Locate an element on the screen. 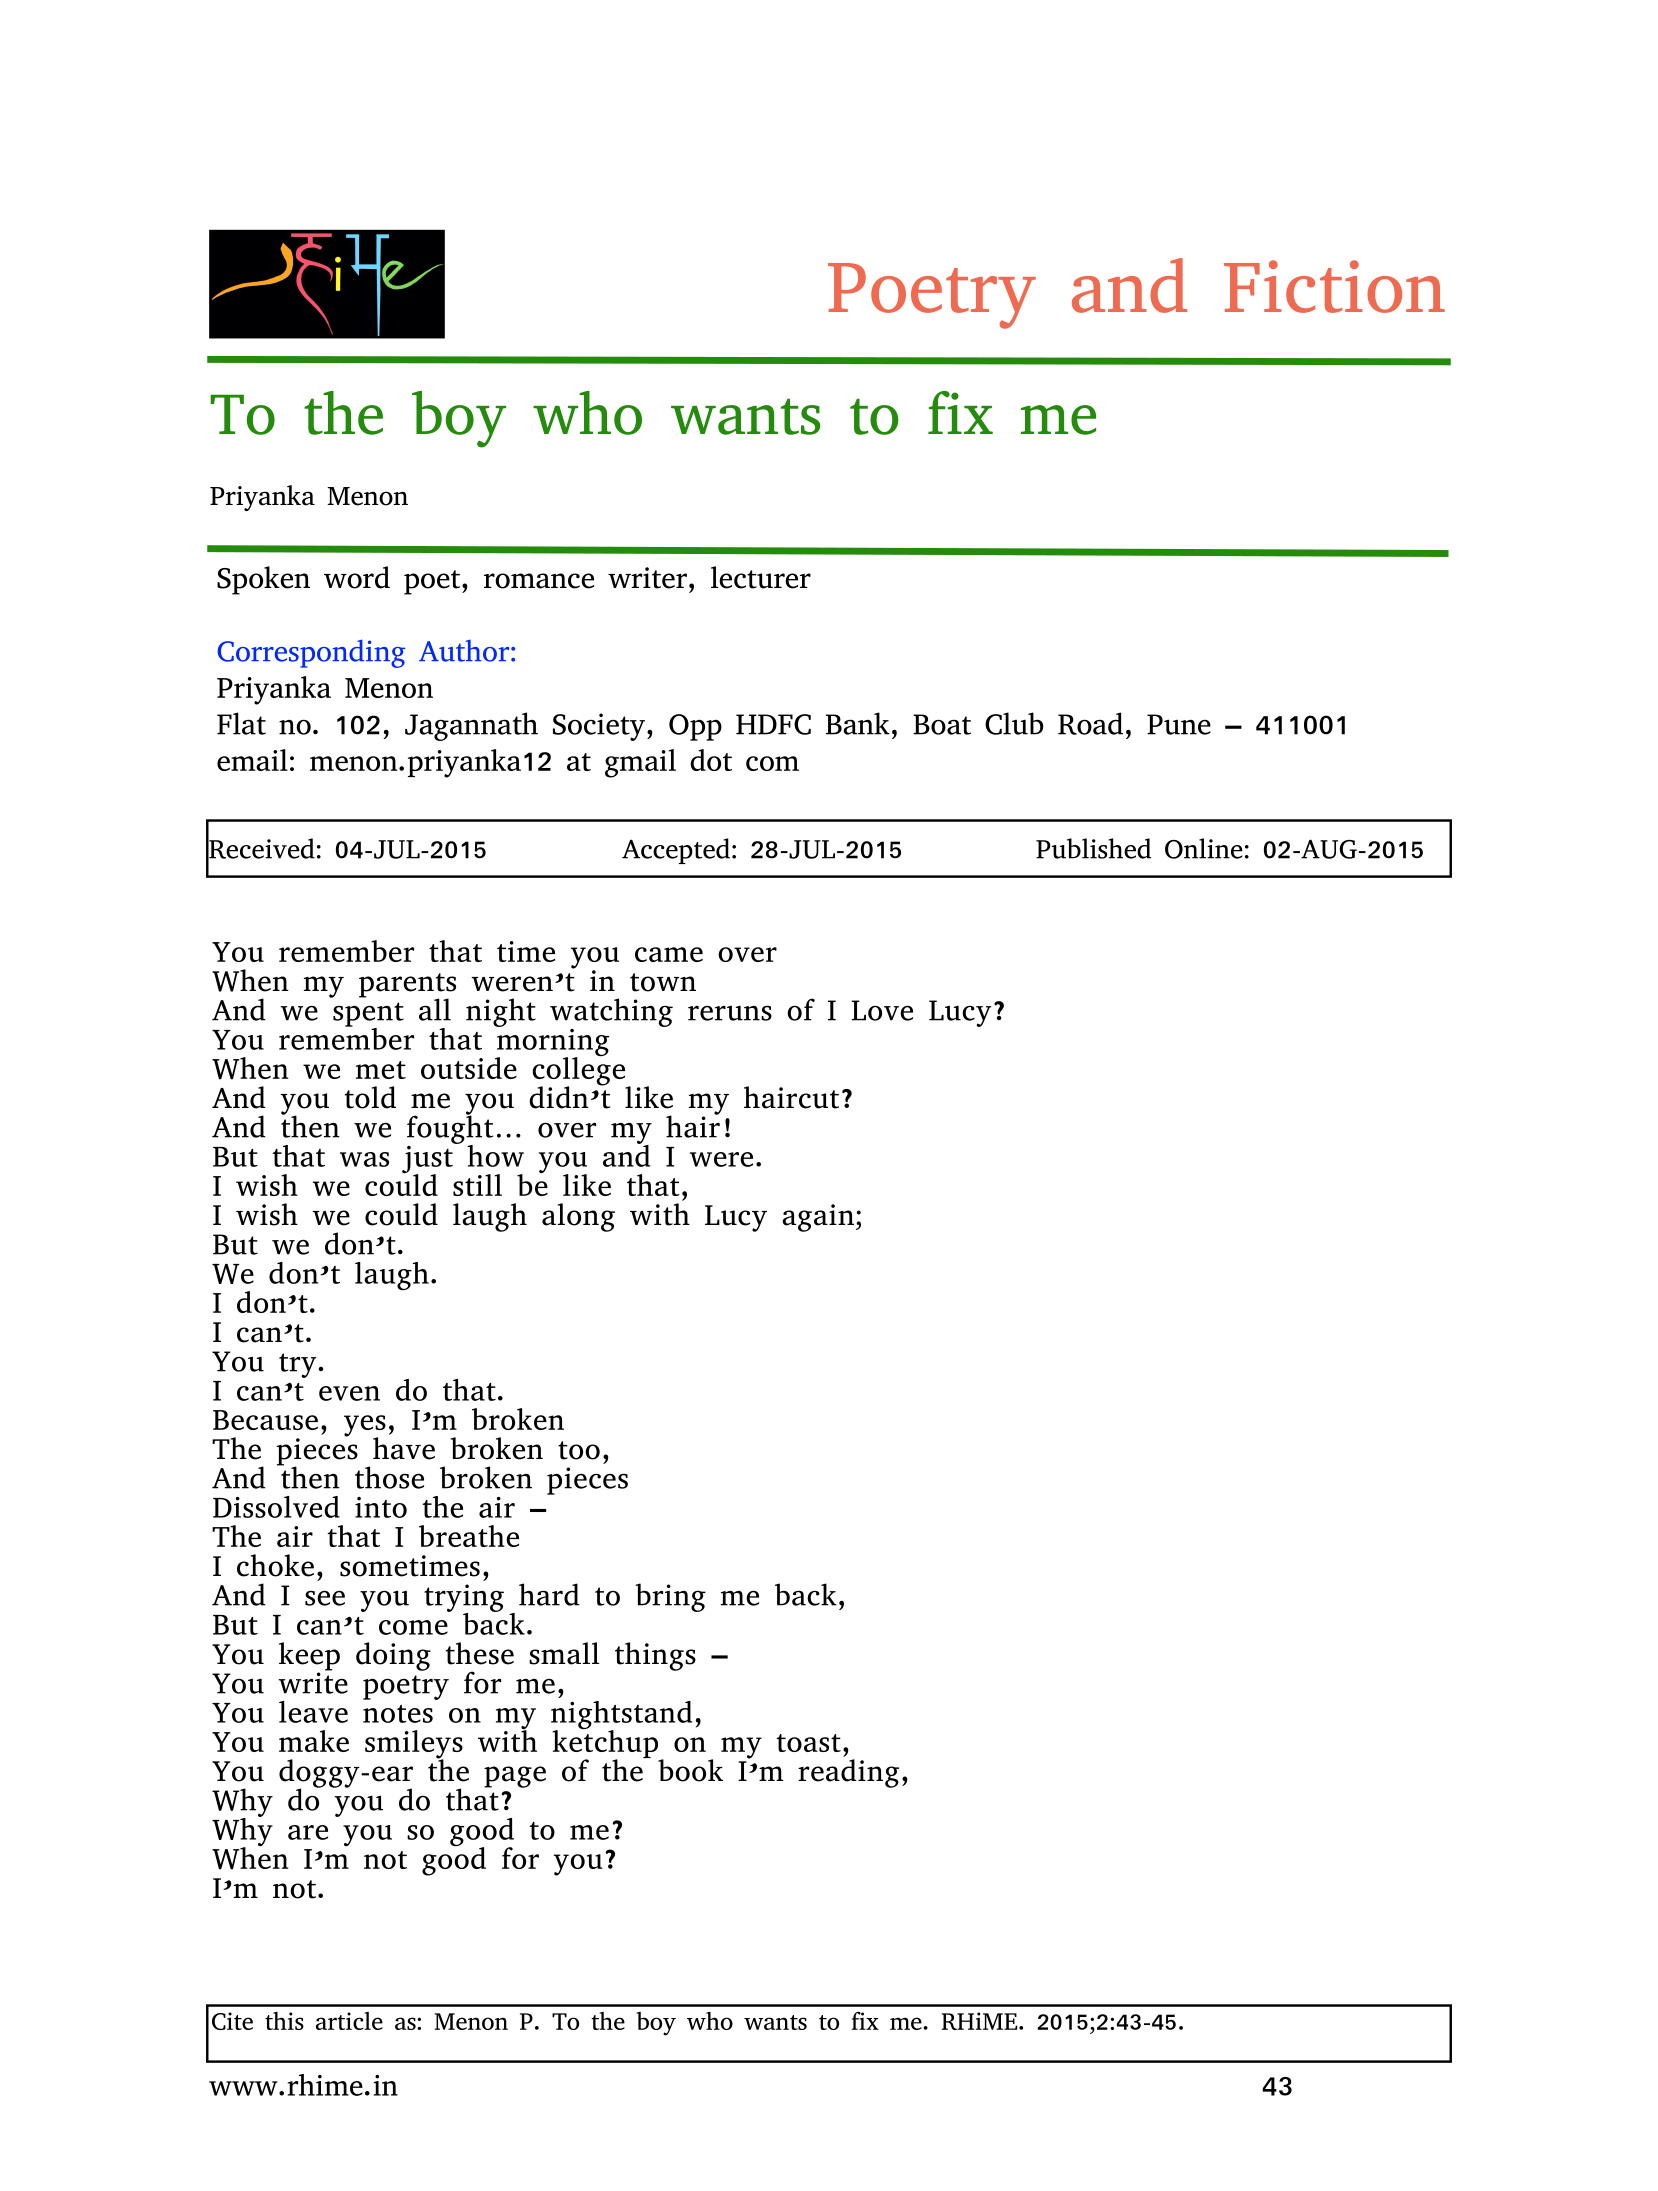 The width and height of the screenshot is (1658, 2191). word is located at coordinates (357, 577).
